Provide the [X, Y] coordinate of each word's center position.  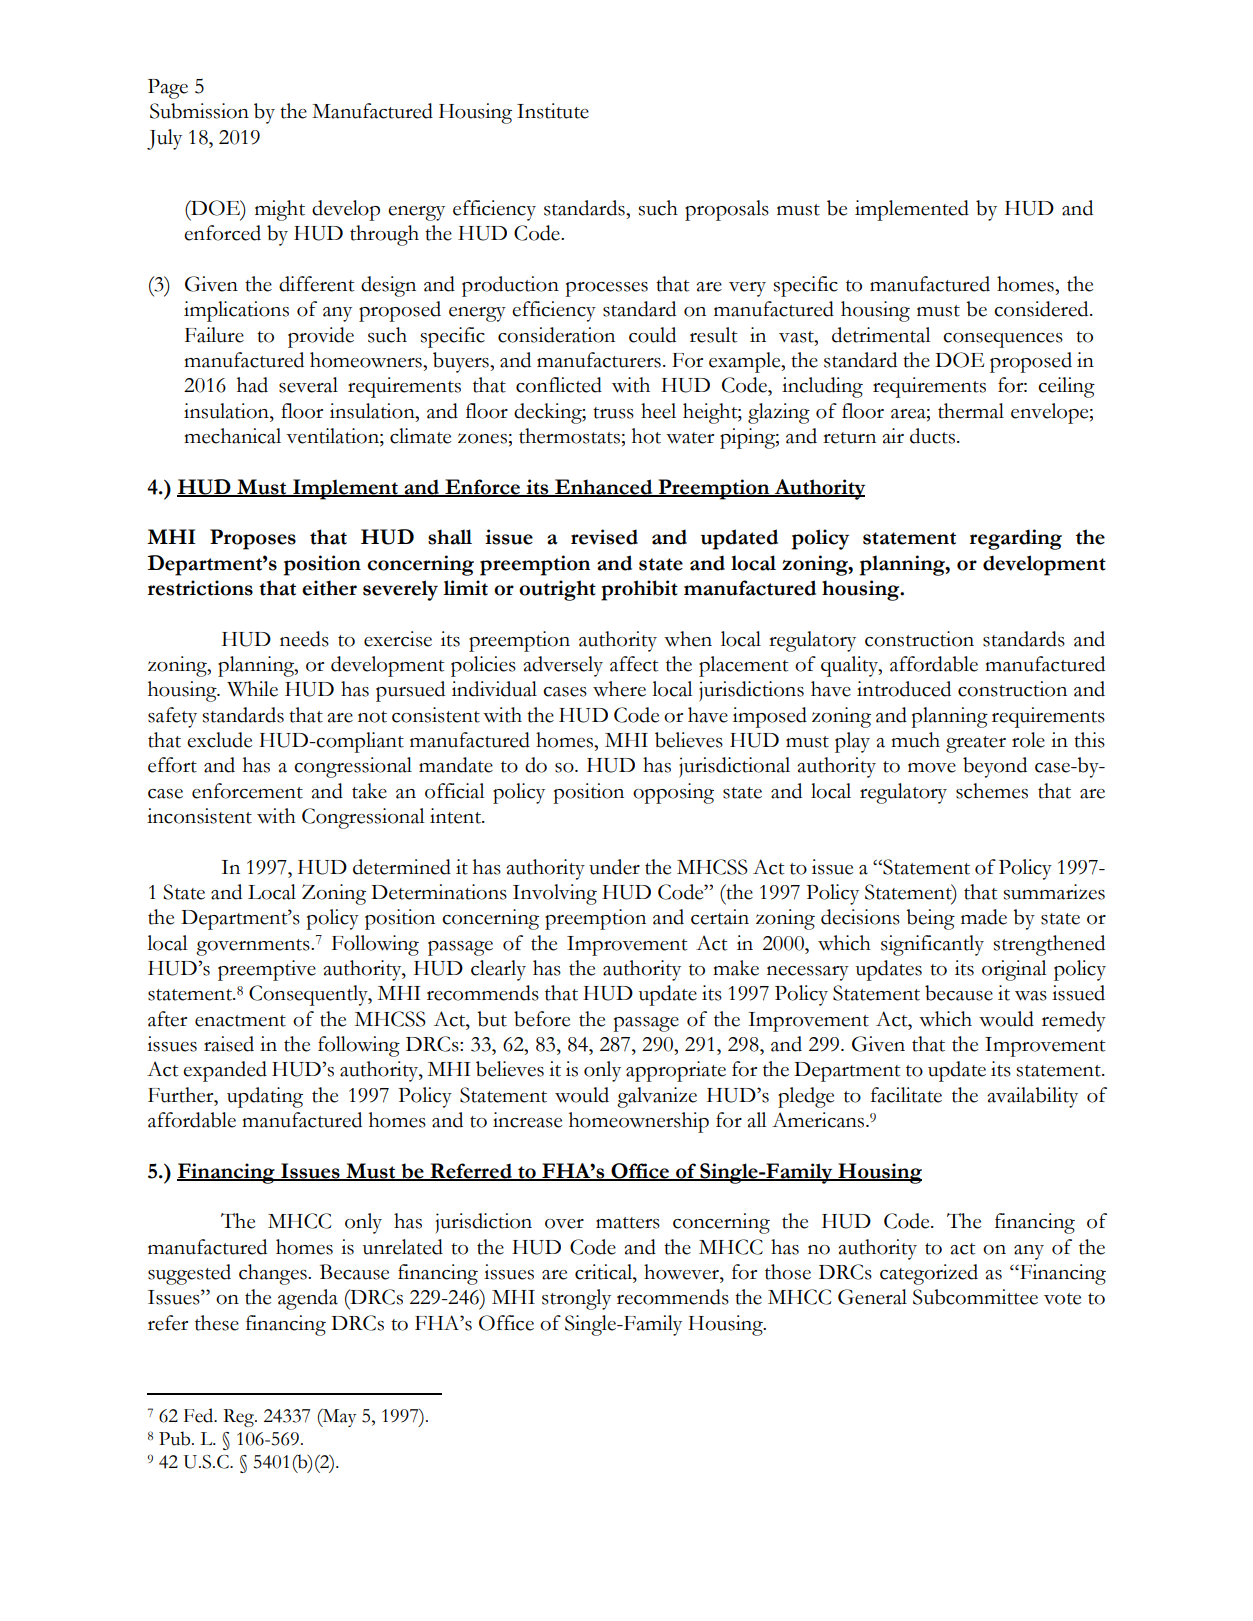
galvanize [657, 1097]
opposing [673, 793]
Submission [199, 111]
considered [1042, 309]
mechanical [232, 436]
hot [646, 436]
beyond [995, 767]
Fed [200, 1415]
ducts [932, 436]
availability [1033, 1097]
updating [265, 1097]
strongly [576, 1299]
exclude [219, 740]
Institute [553, 111]
